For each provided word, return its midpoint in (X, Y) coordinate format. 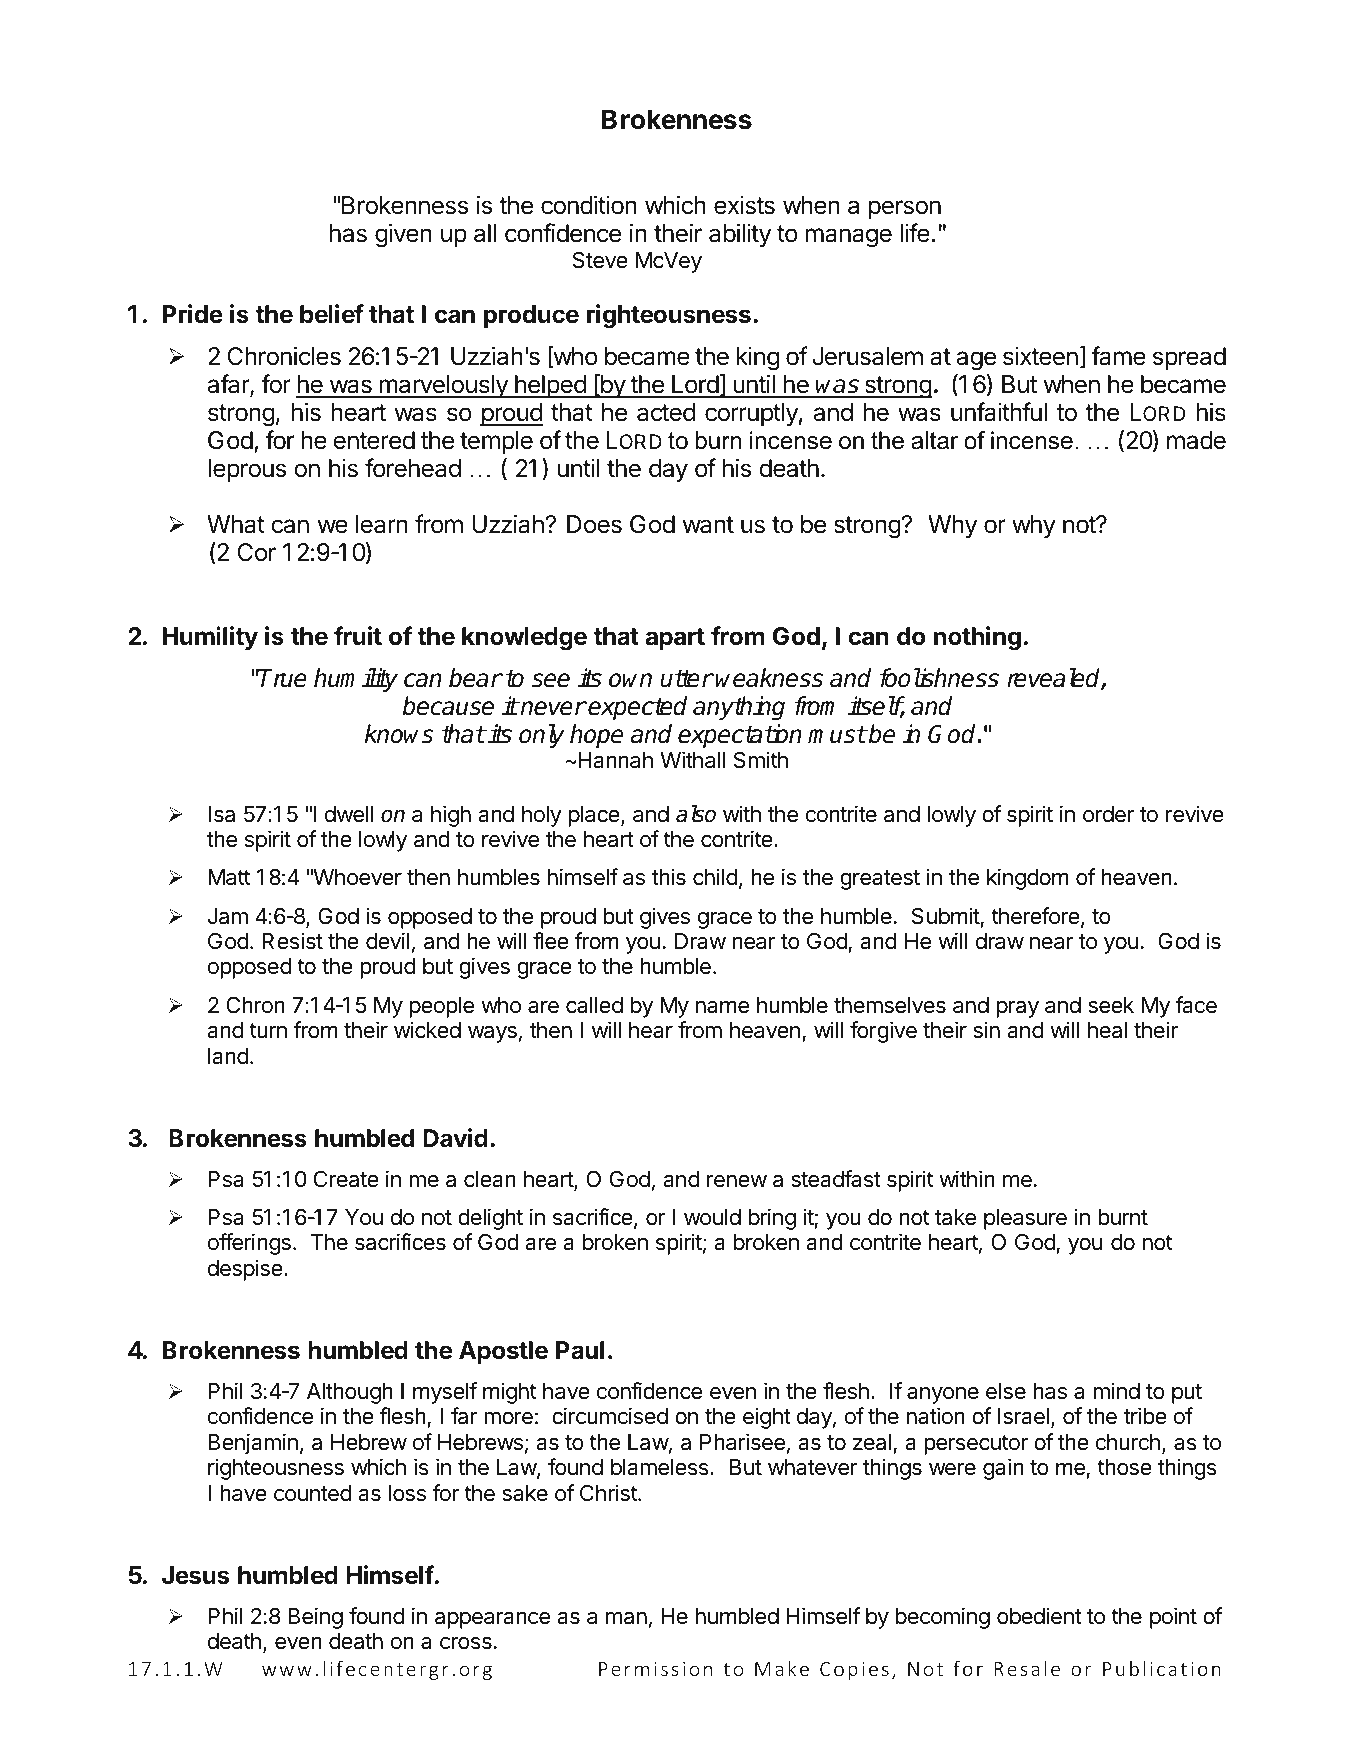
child (715, 877)
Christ (609, 1493)
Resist (292, 941)
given (403, 235)
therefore (1035, 916)
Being (315, 1618)
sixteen (1040, 356)
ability (740, 235)
